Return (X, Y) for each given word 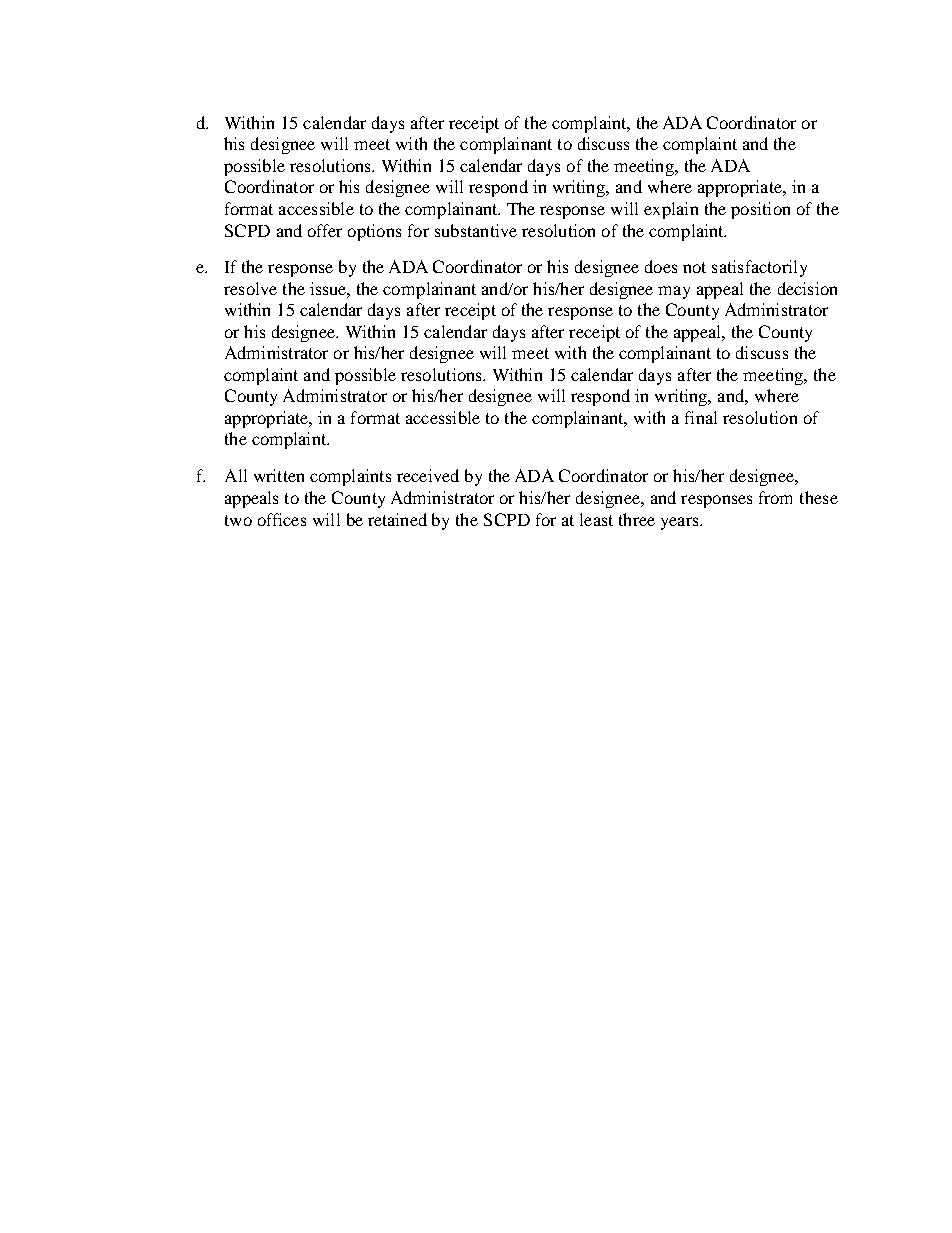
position (760, 210)
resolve (250, 288)
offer (325, 230)
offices (282, 519)
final (701, 417)
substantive (476, 230)
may (674, 292)
